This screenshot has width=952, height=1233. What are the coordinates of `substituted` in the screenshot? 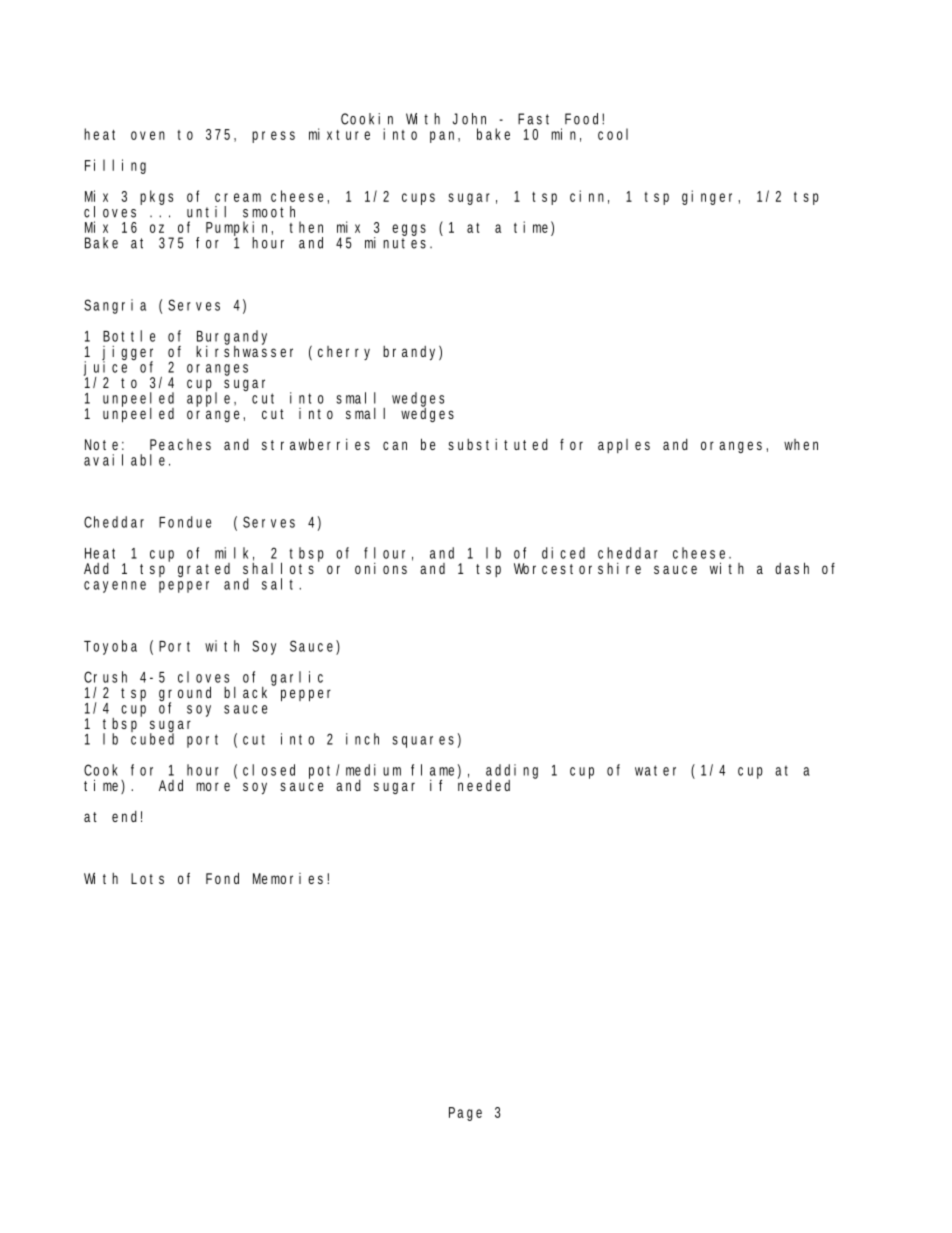 It's located at (498, 444).
